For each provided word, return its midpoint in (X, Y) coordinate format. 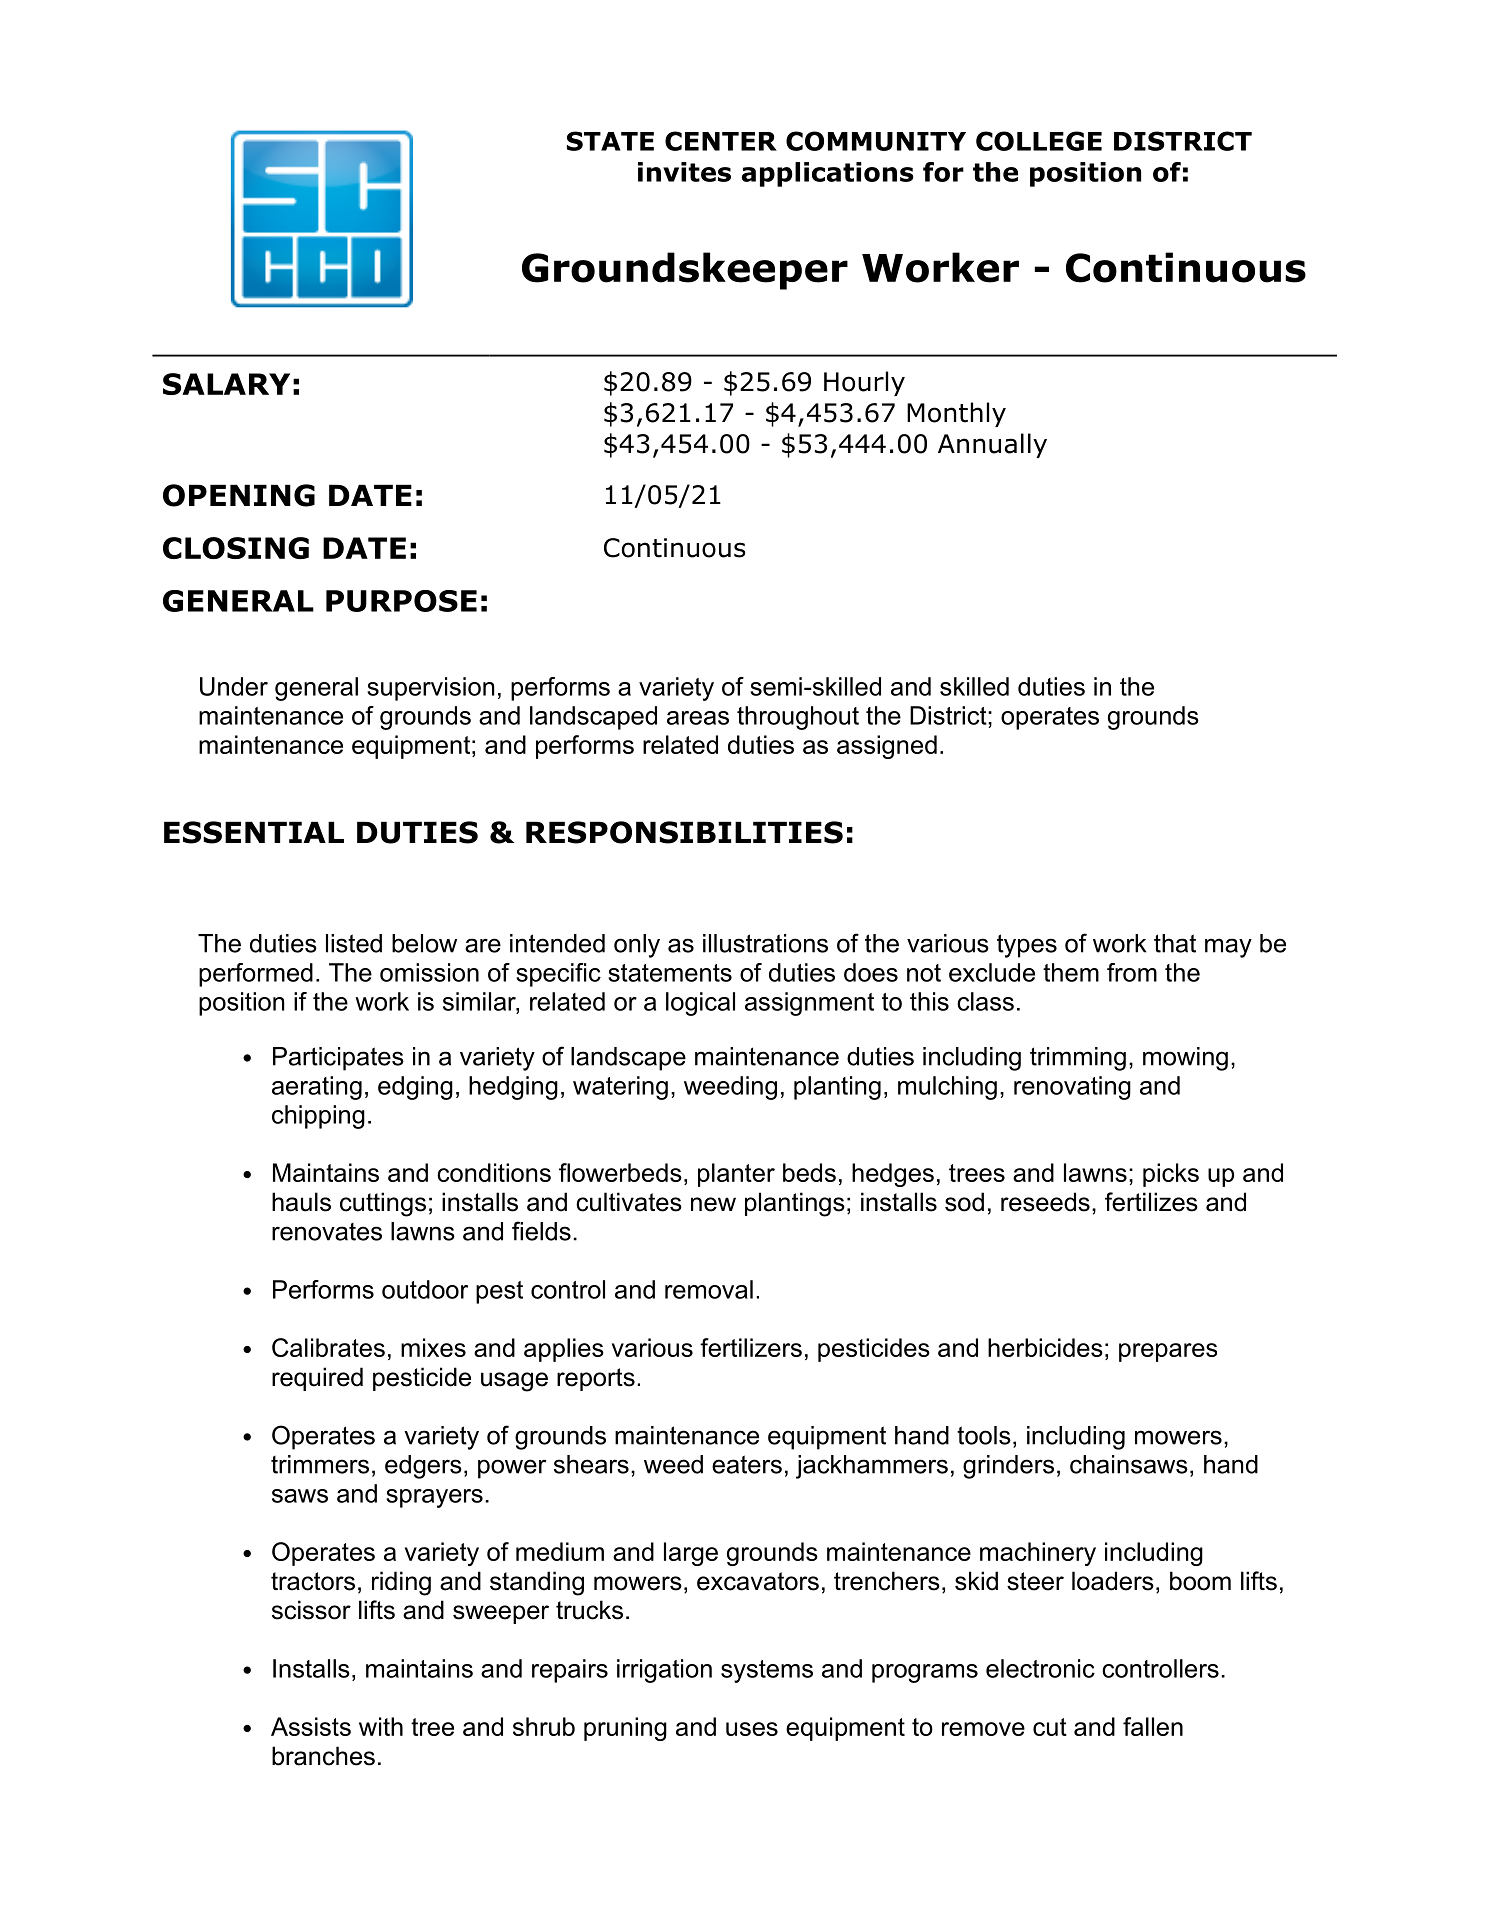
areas (698, 718)
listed (354, 943)
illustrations (765, 943)
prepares (1168, 1352)
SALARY (226, 384)
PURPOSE (401, 601)
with (381, 1726)
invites (684, 172)
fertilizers (751, 1347)
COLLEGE (1039, 141)
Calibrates (328, 1347)
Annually (992, 445)
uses (752, 1729)
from (1132, 972)
